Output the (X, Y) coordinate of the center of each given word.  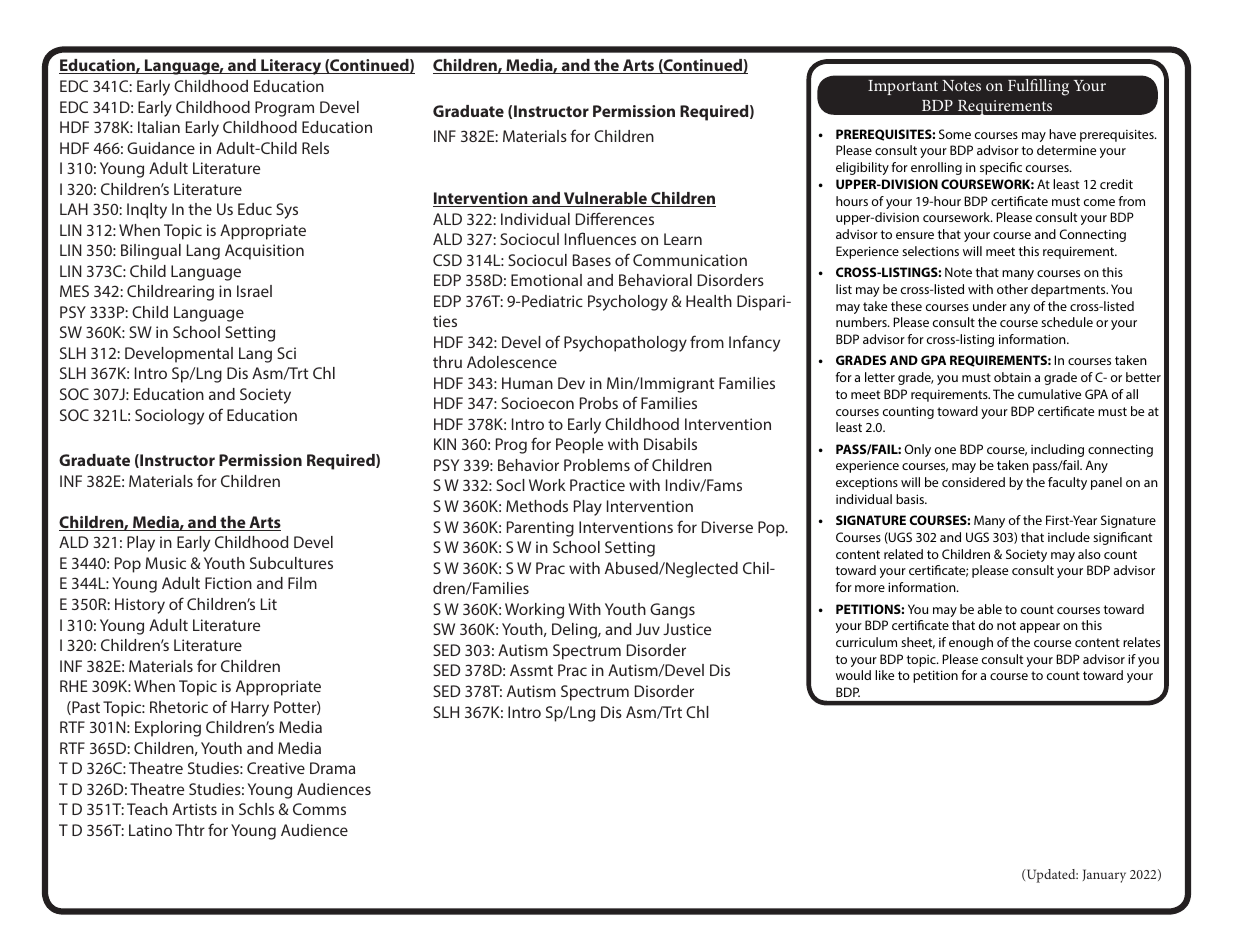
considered (973, 482)
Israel (254, 291)
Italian (159, 127)
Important (903, 87)
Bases (592, 260)
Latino (150, 830)
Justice (687, 629)
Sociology (169, 417)
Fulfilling (1038, 87)
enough (971, 643)
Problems (597, 465)
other (1012, 289)
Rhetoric (179, 707)
